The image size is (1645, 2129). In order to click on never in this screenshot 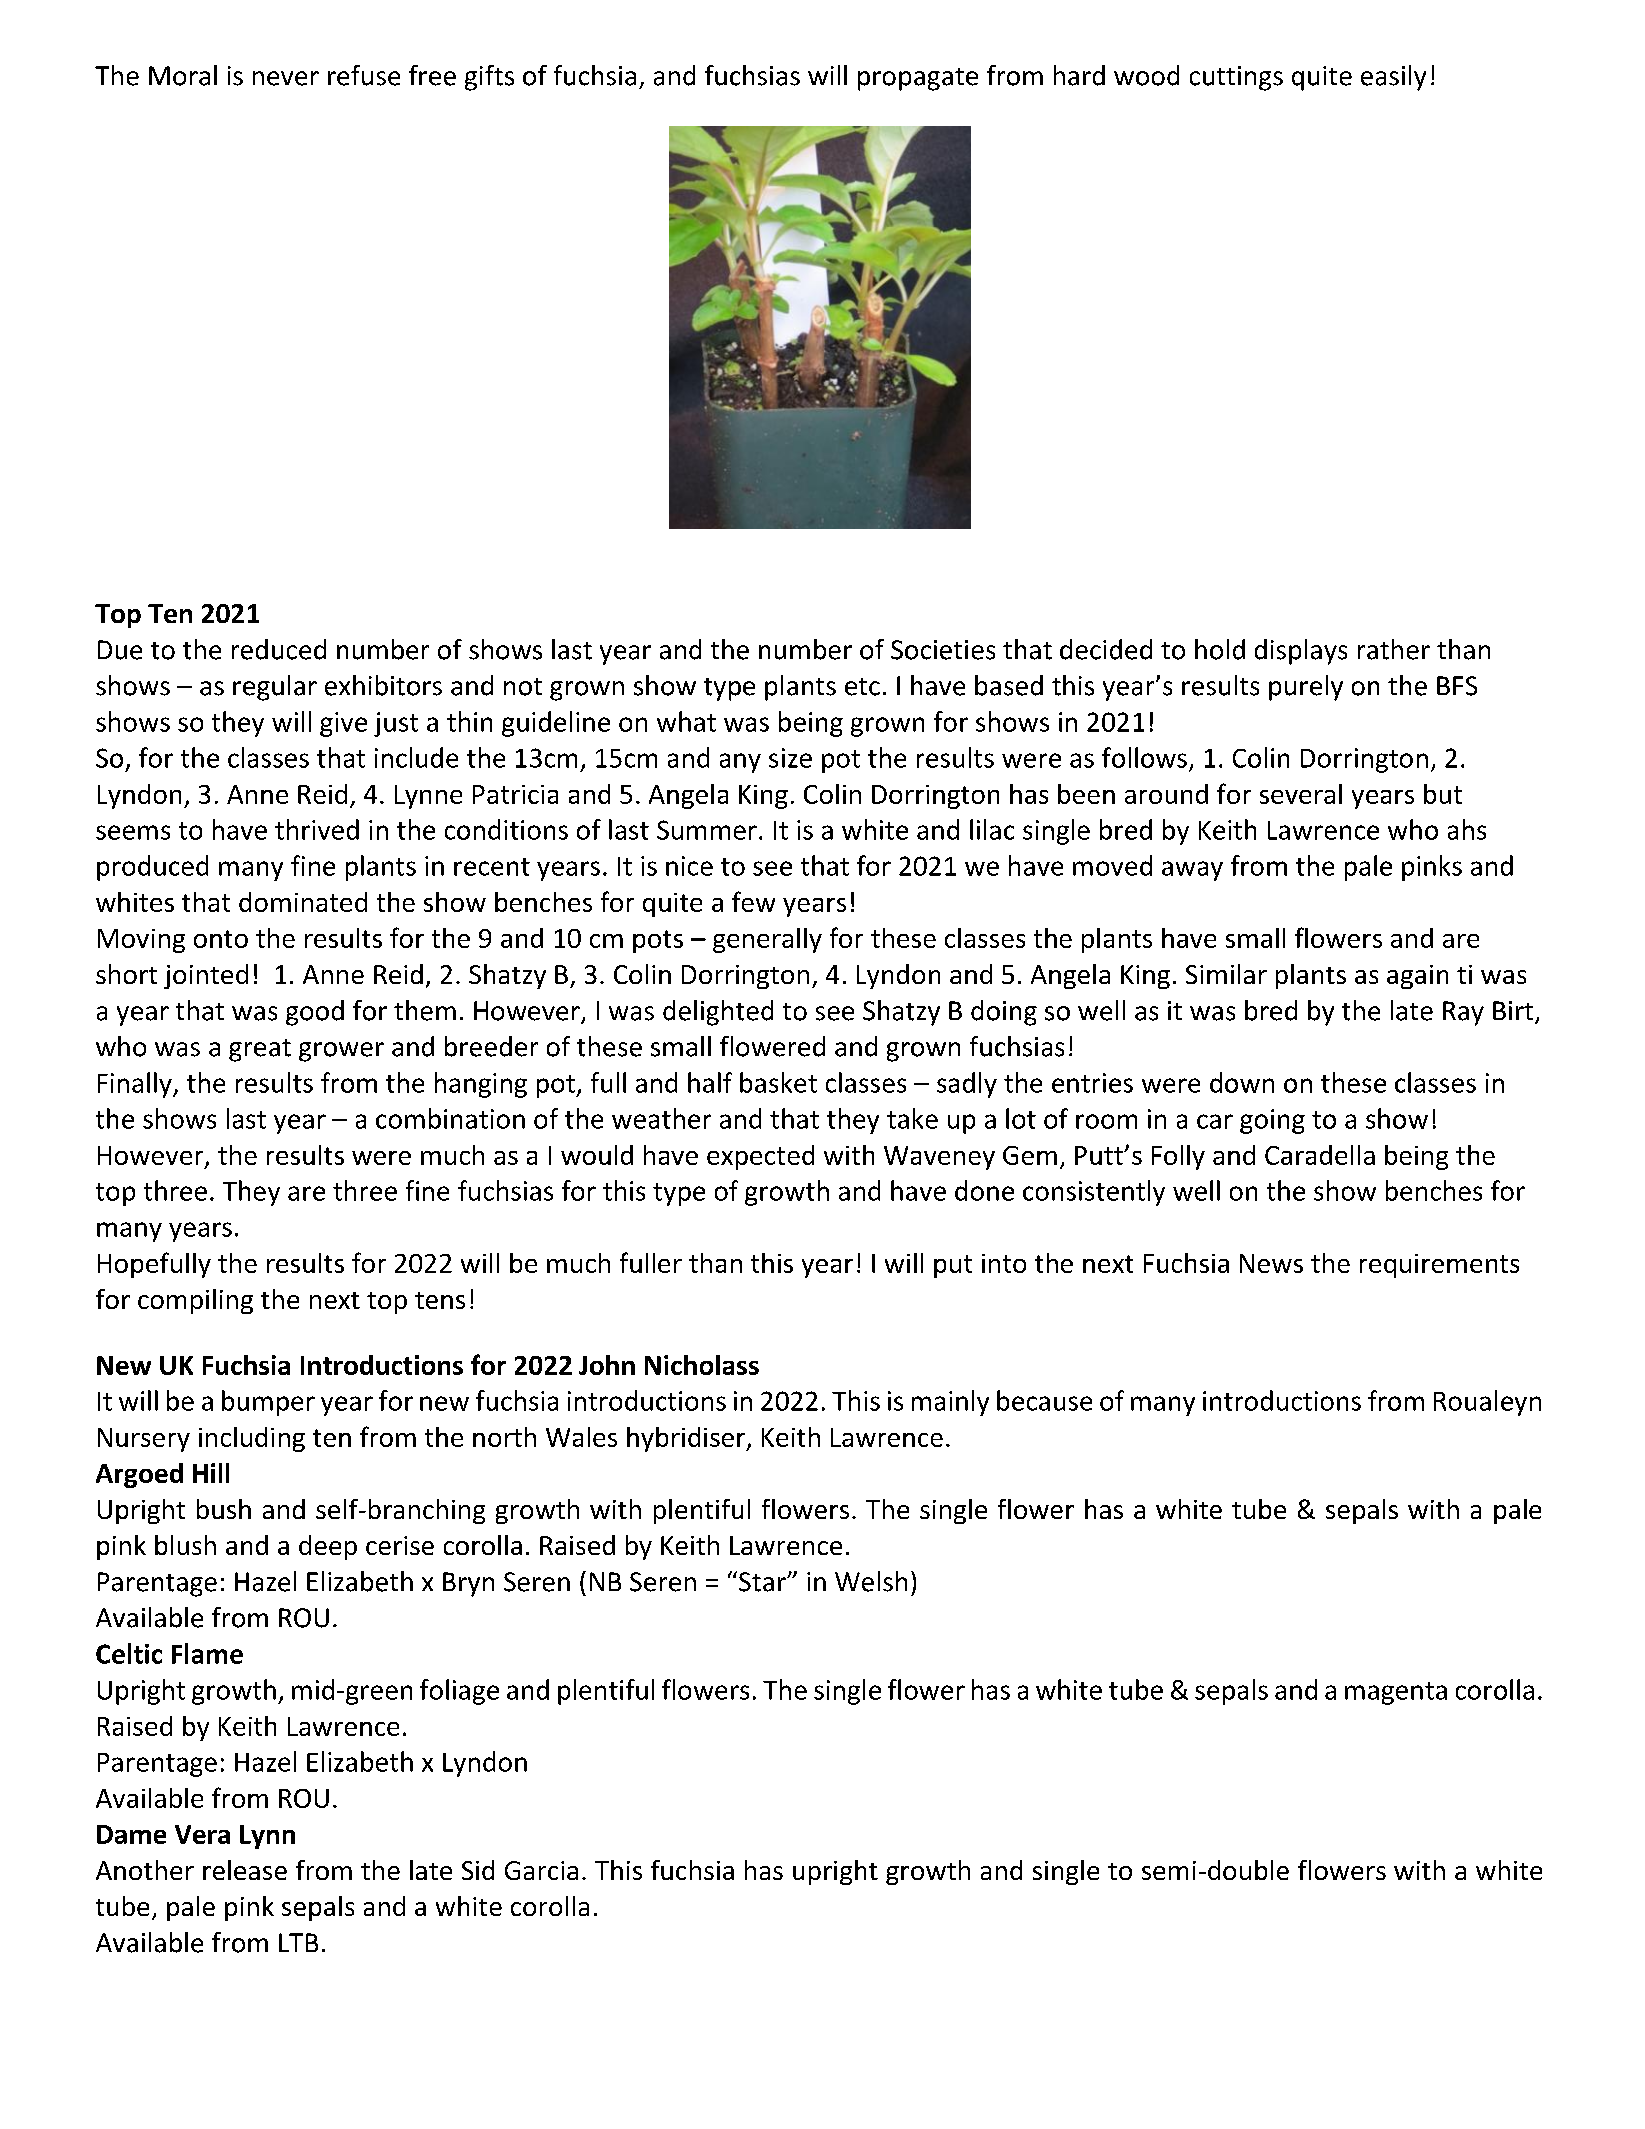, I will do `click(286, 78)`.
